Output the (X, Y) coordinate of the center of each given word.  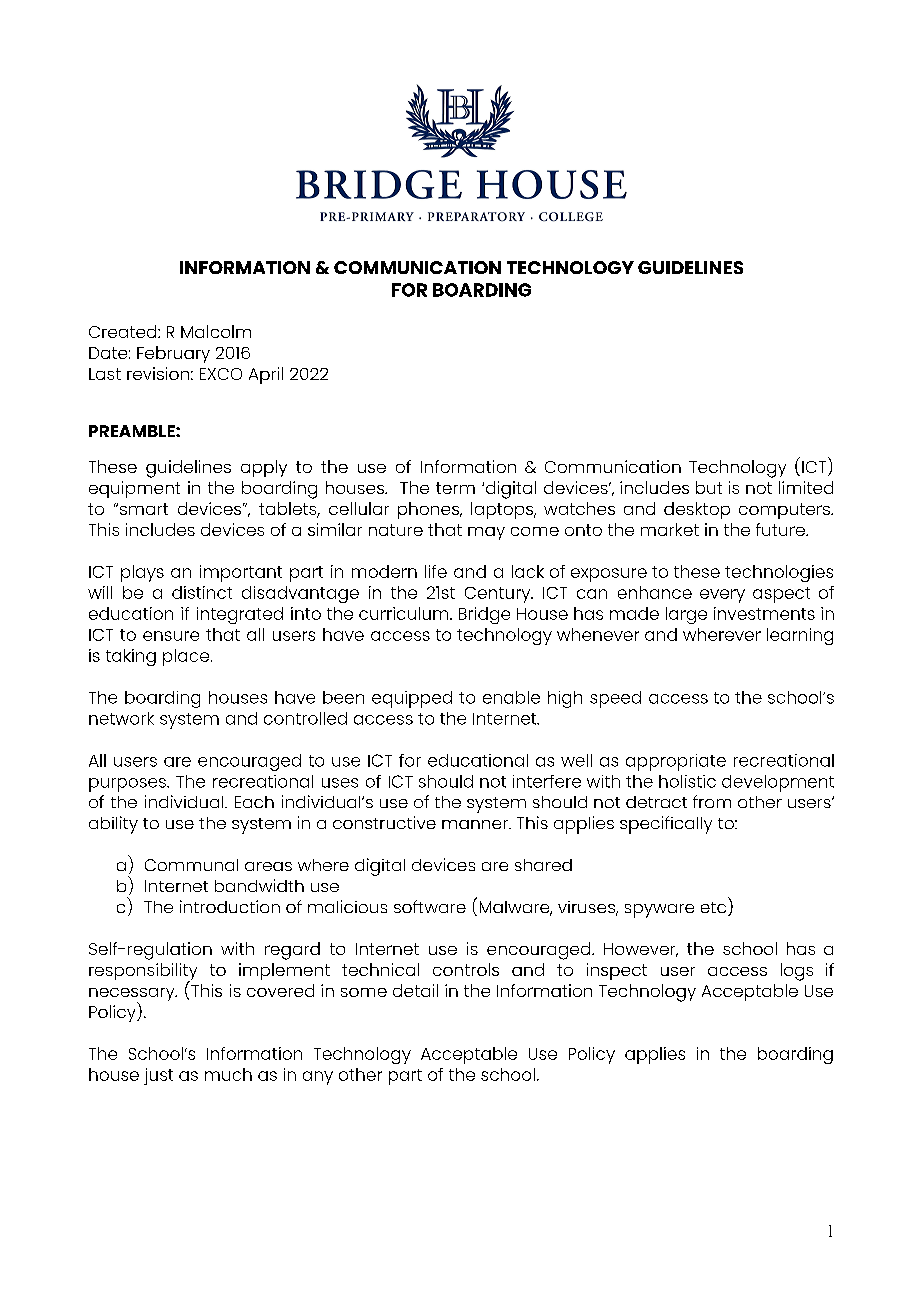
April (266, 375)
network (121, 718)
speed (615, 699)
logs (797, 972)
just (158, 1076)
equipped (412, 699)
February (173, 354)
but (709, 487)
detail (415, 990)
